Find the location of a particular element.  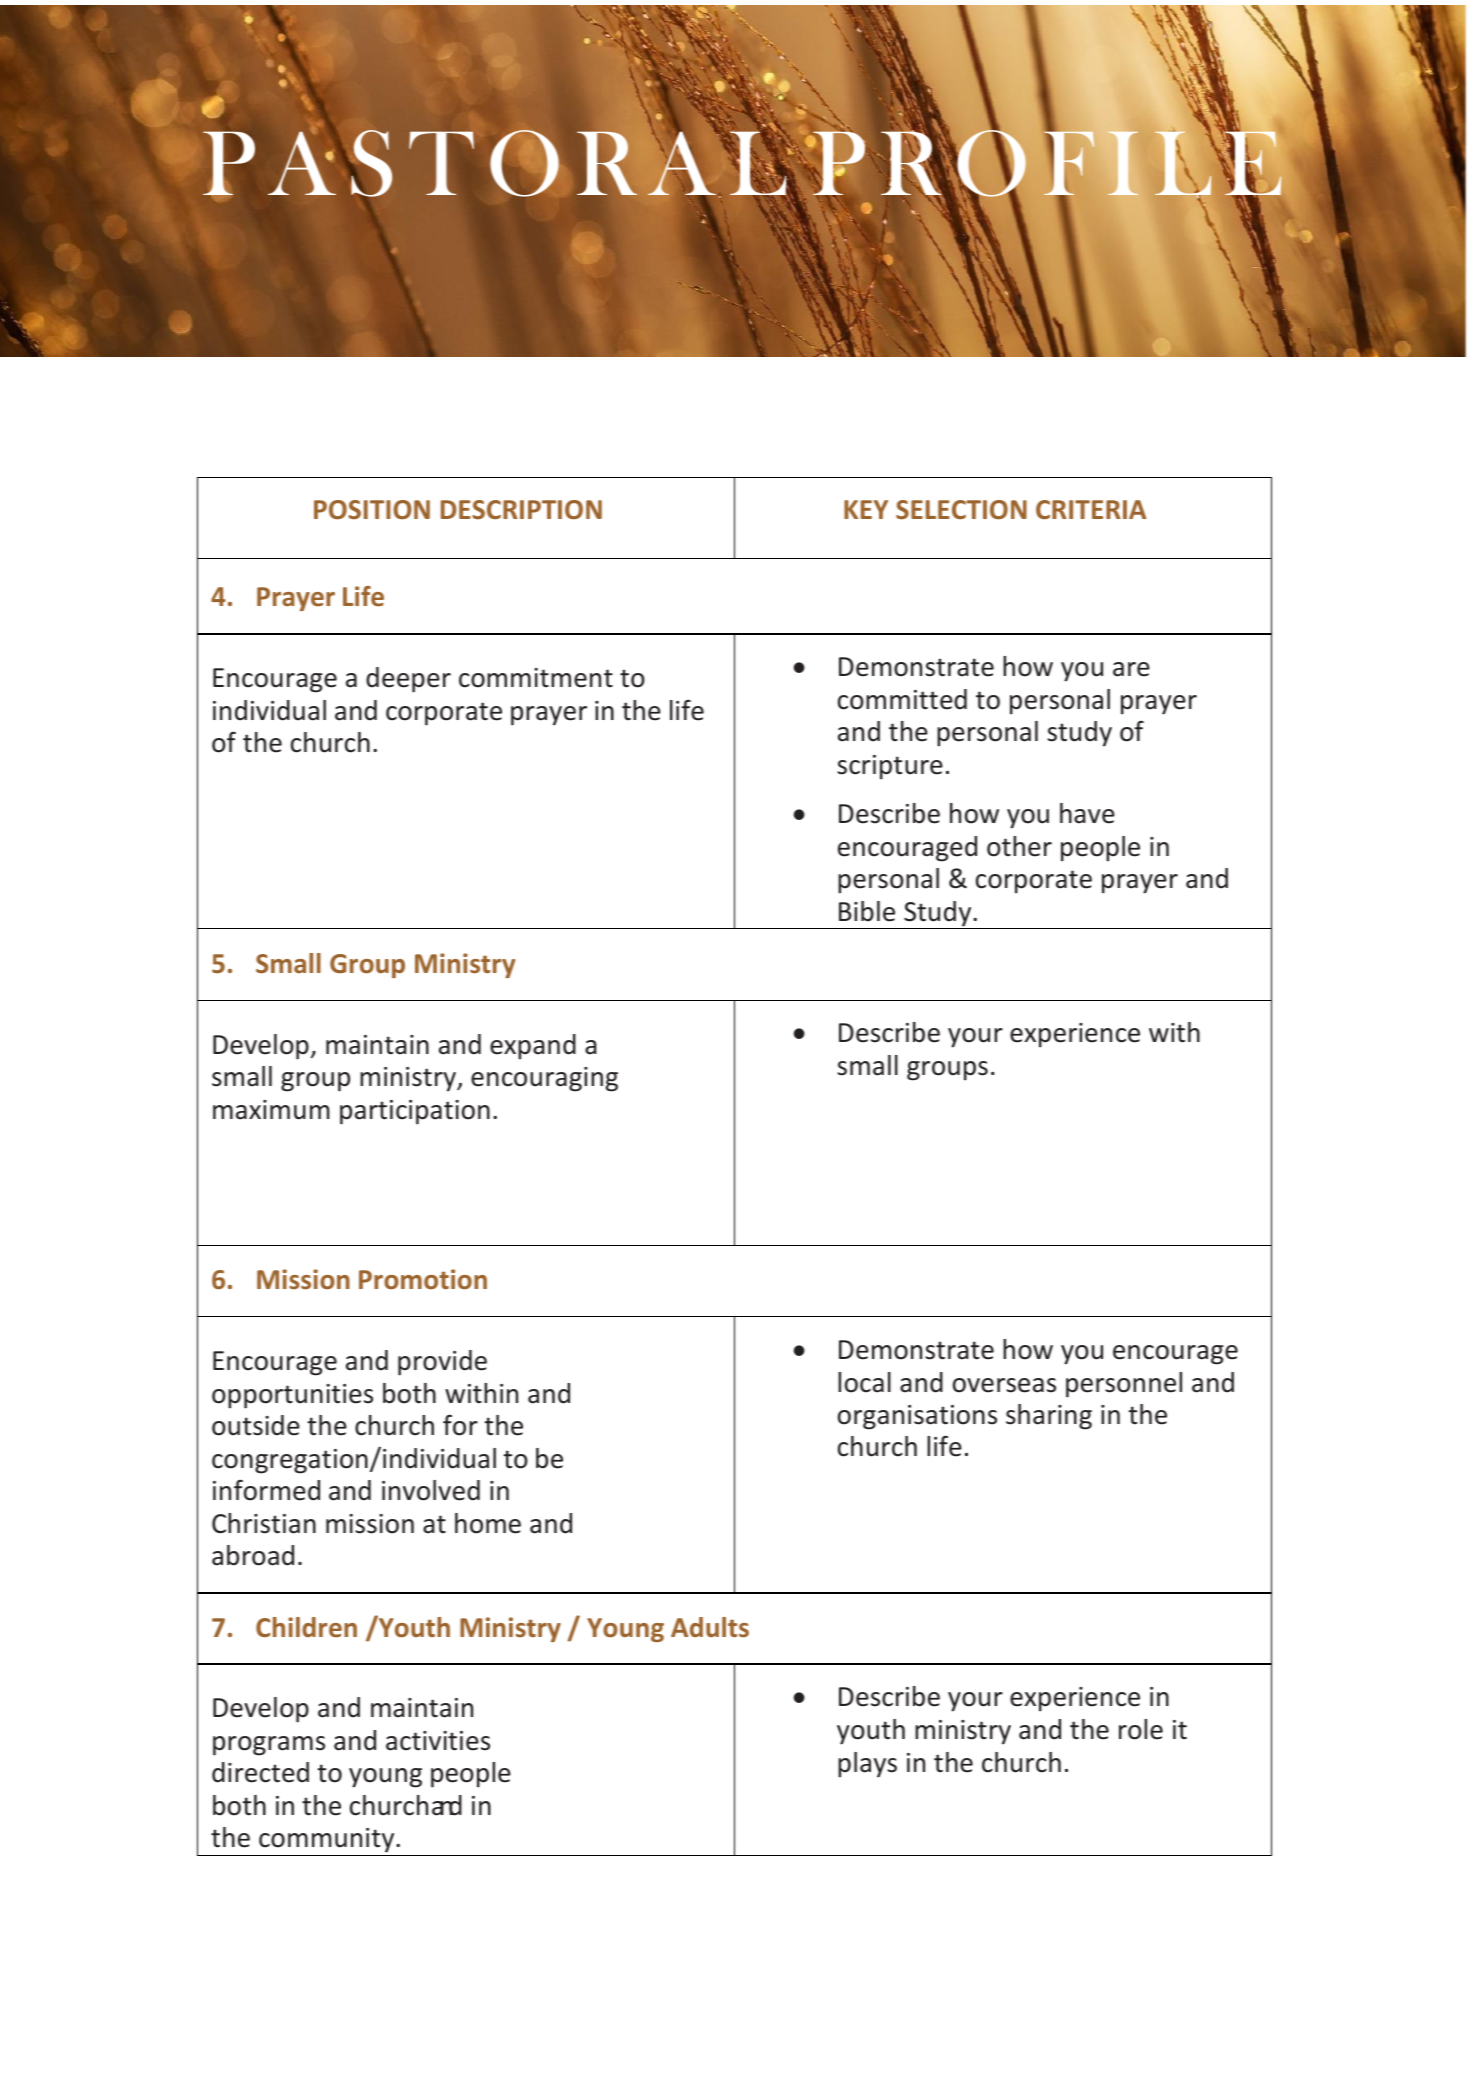

overseas is located at coordinates (1004, 1385).
